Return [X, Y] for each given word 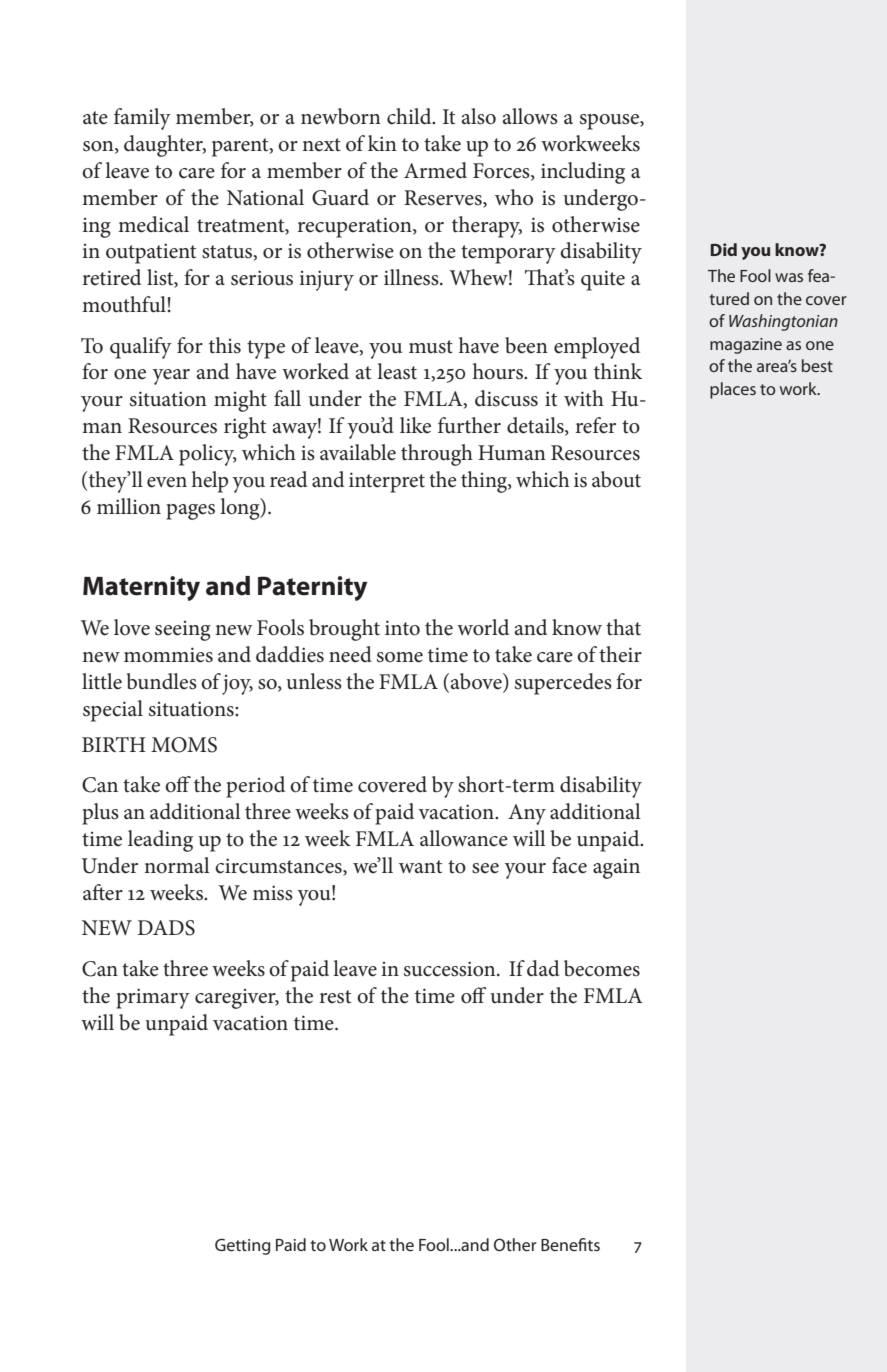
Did [723, 249]
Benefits [570, 1244]
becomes [602, 968]
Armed [435, 170]
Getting [242, 1247]
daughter [165, 146]
